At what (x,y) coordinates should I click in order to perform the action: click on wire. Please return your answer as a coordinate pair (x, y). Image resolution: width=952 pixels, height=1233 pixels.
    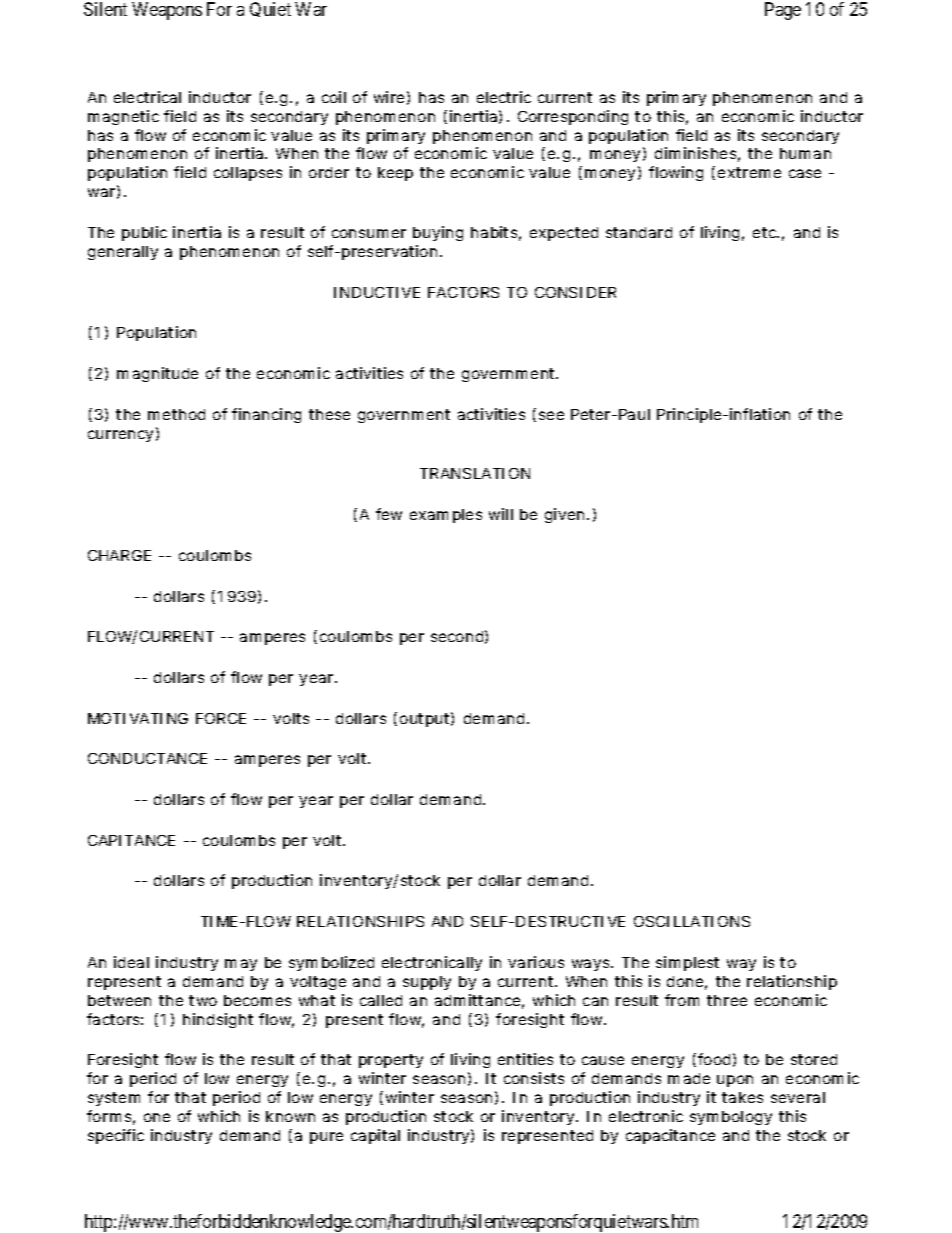
    Looking at the image, I should click on (389, 97).
